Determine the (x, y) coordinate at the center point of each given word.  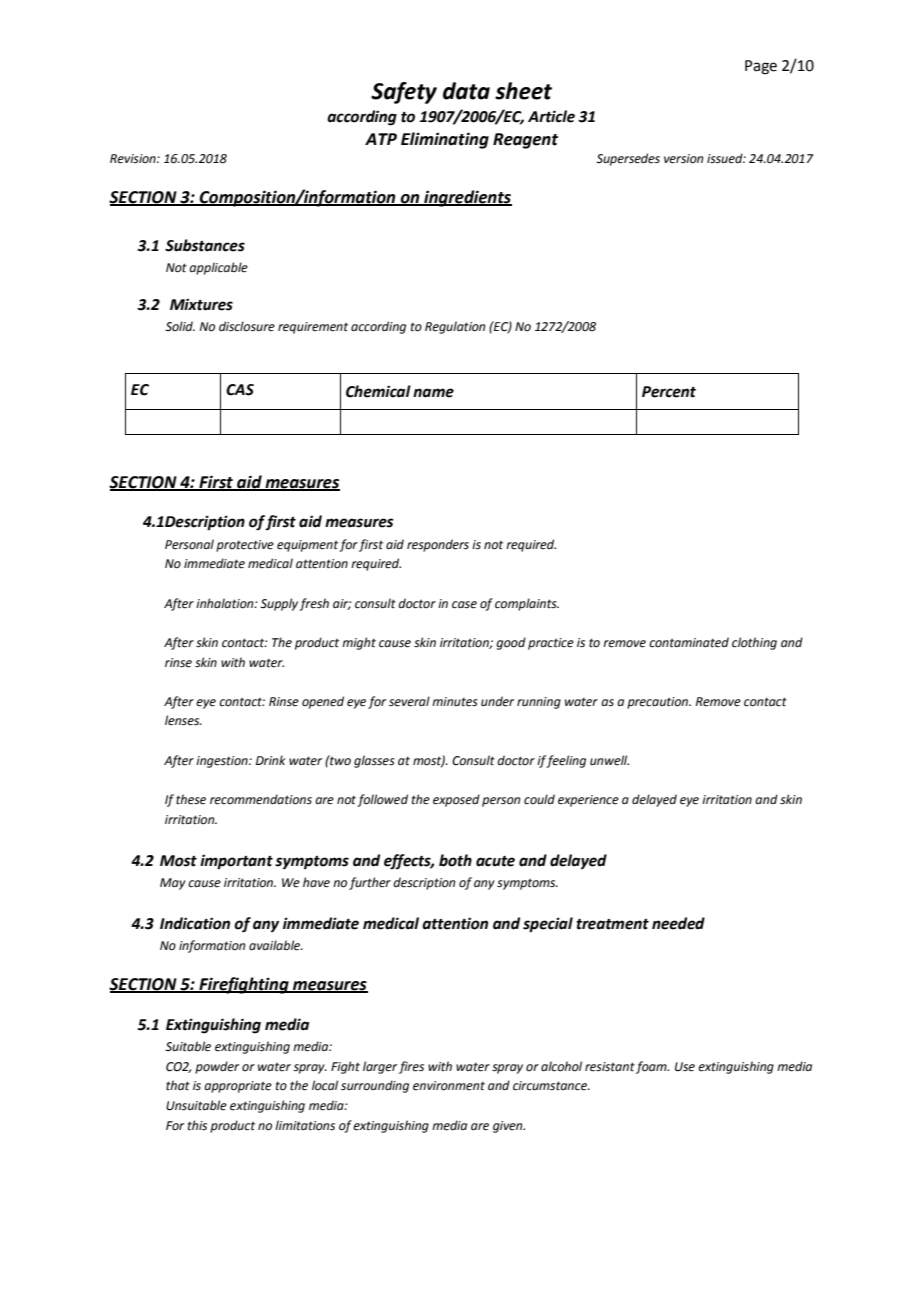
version (683, 159)
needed (678, 923)
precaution (658, 703)
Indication (195, 923)
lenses (183, 720)
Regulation (455, 327)
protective (245, 546)
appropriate (238, 1087)
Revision (134, 159)
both (455, 860)
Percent (669, 392)
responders (438, 545)
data (466, 91)
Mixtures (201, 304)
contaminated (689, 642)
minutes (455, 702)
